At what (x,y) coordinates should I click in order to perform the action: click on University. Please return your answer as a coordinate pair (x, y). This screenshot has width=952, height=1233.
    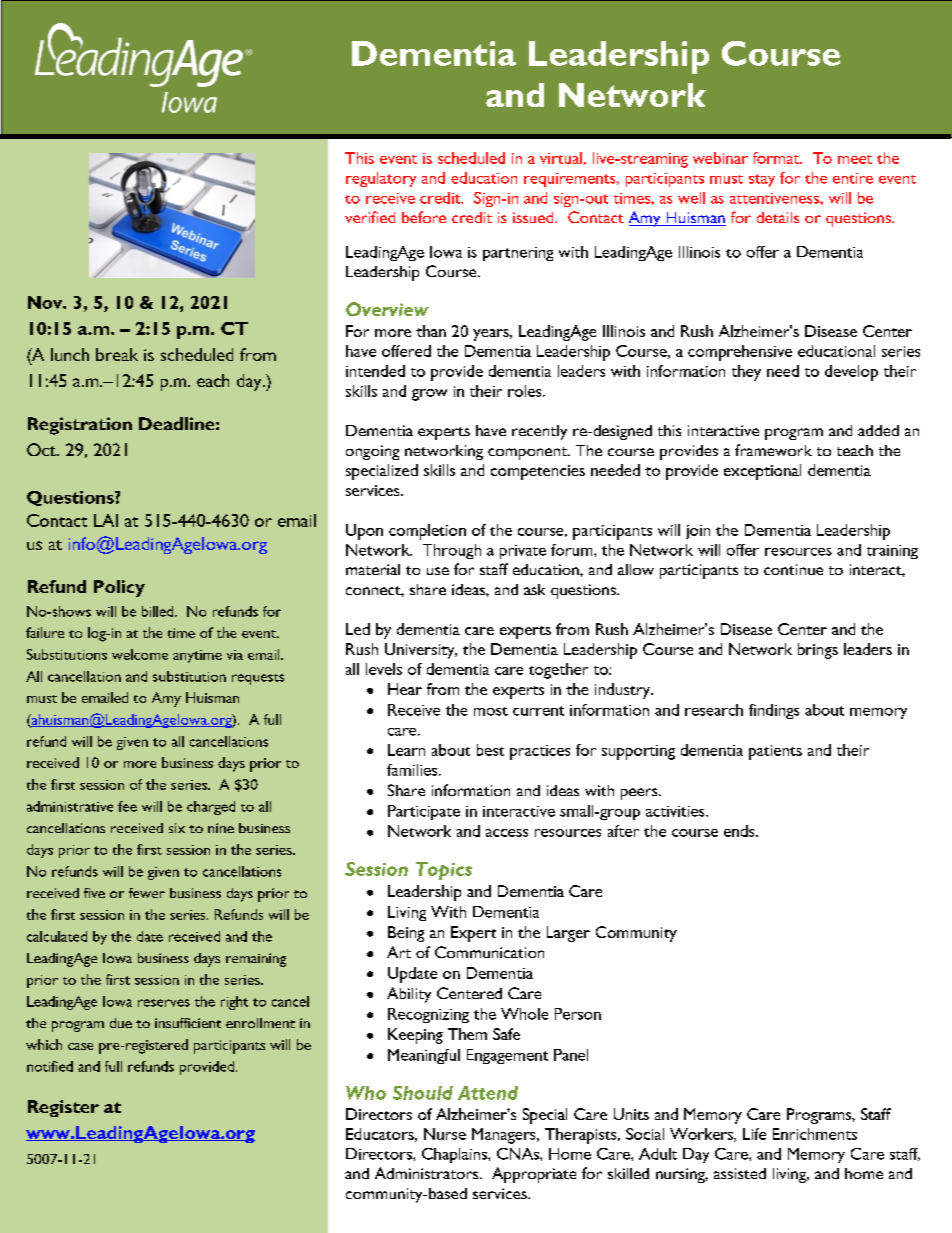
    Looking at the image, I should click on (421, 651).
